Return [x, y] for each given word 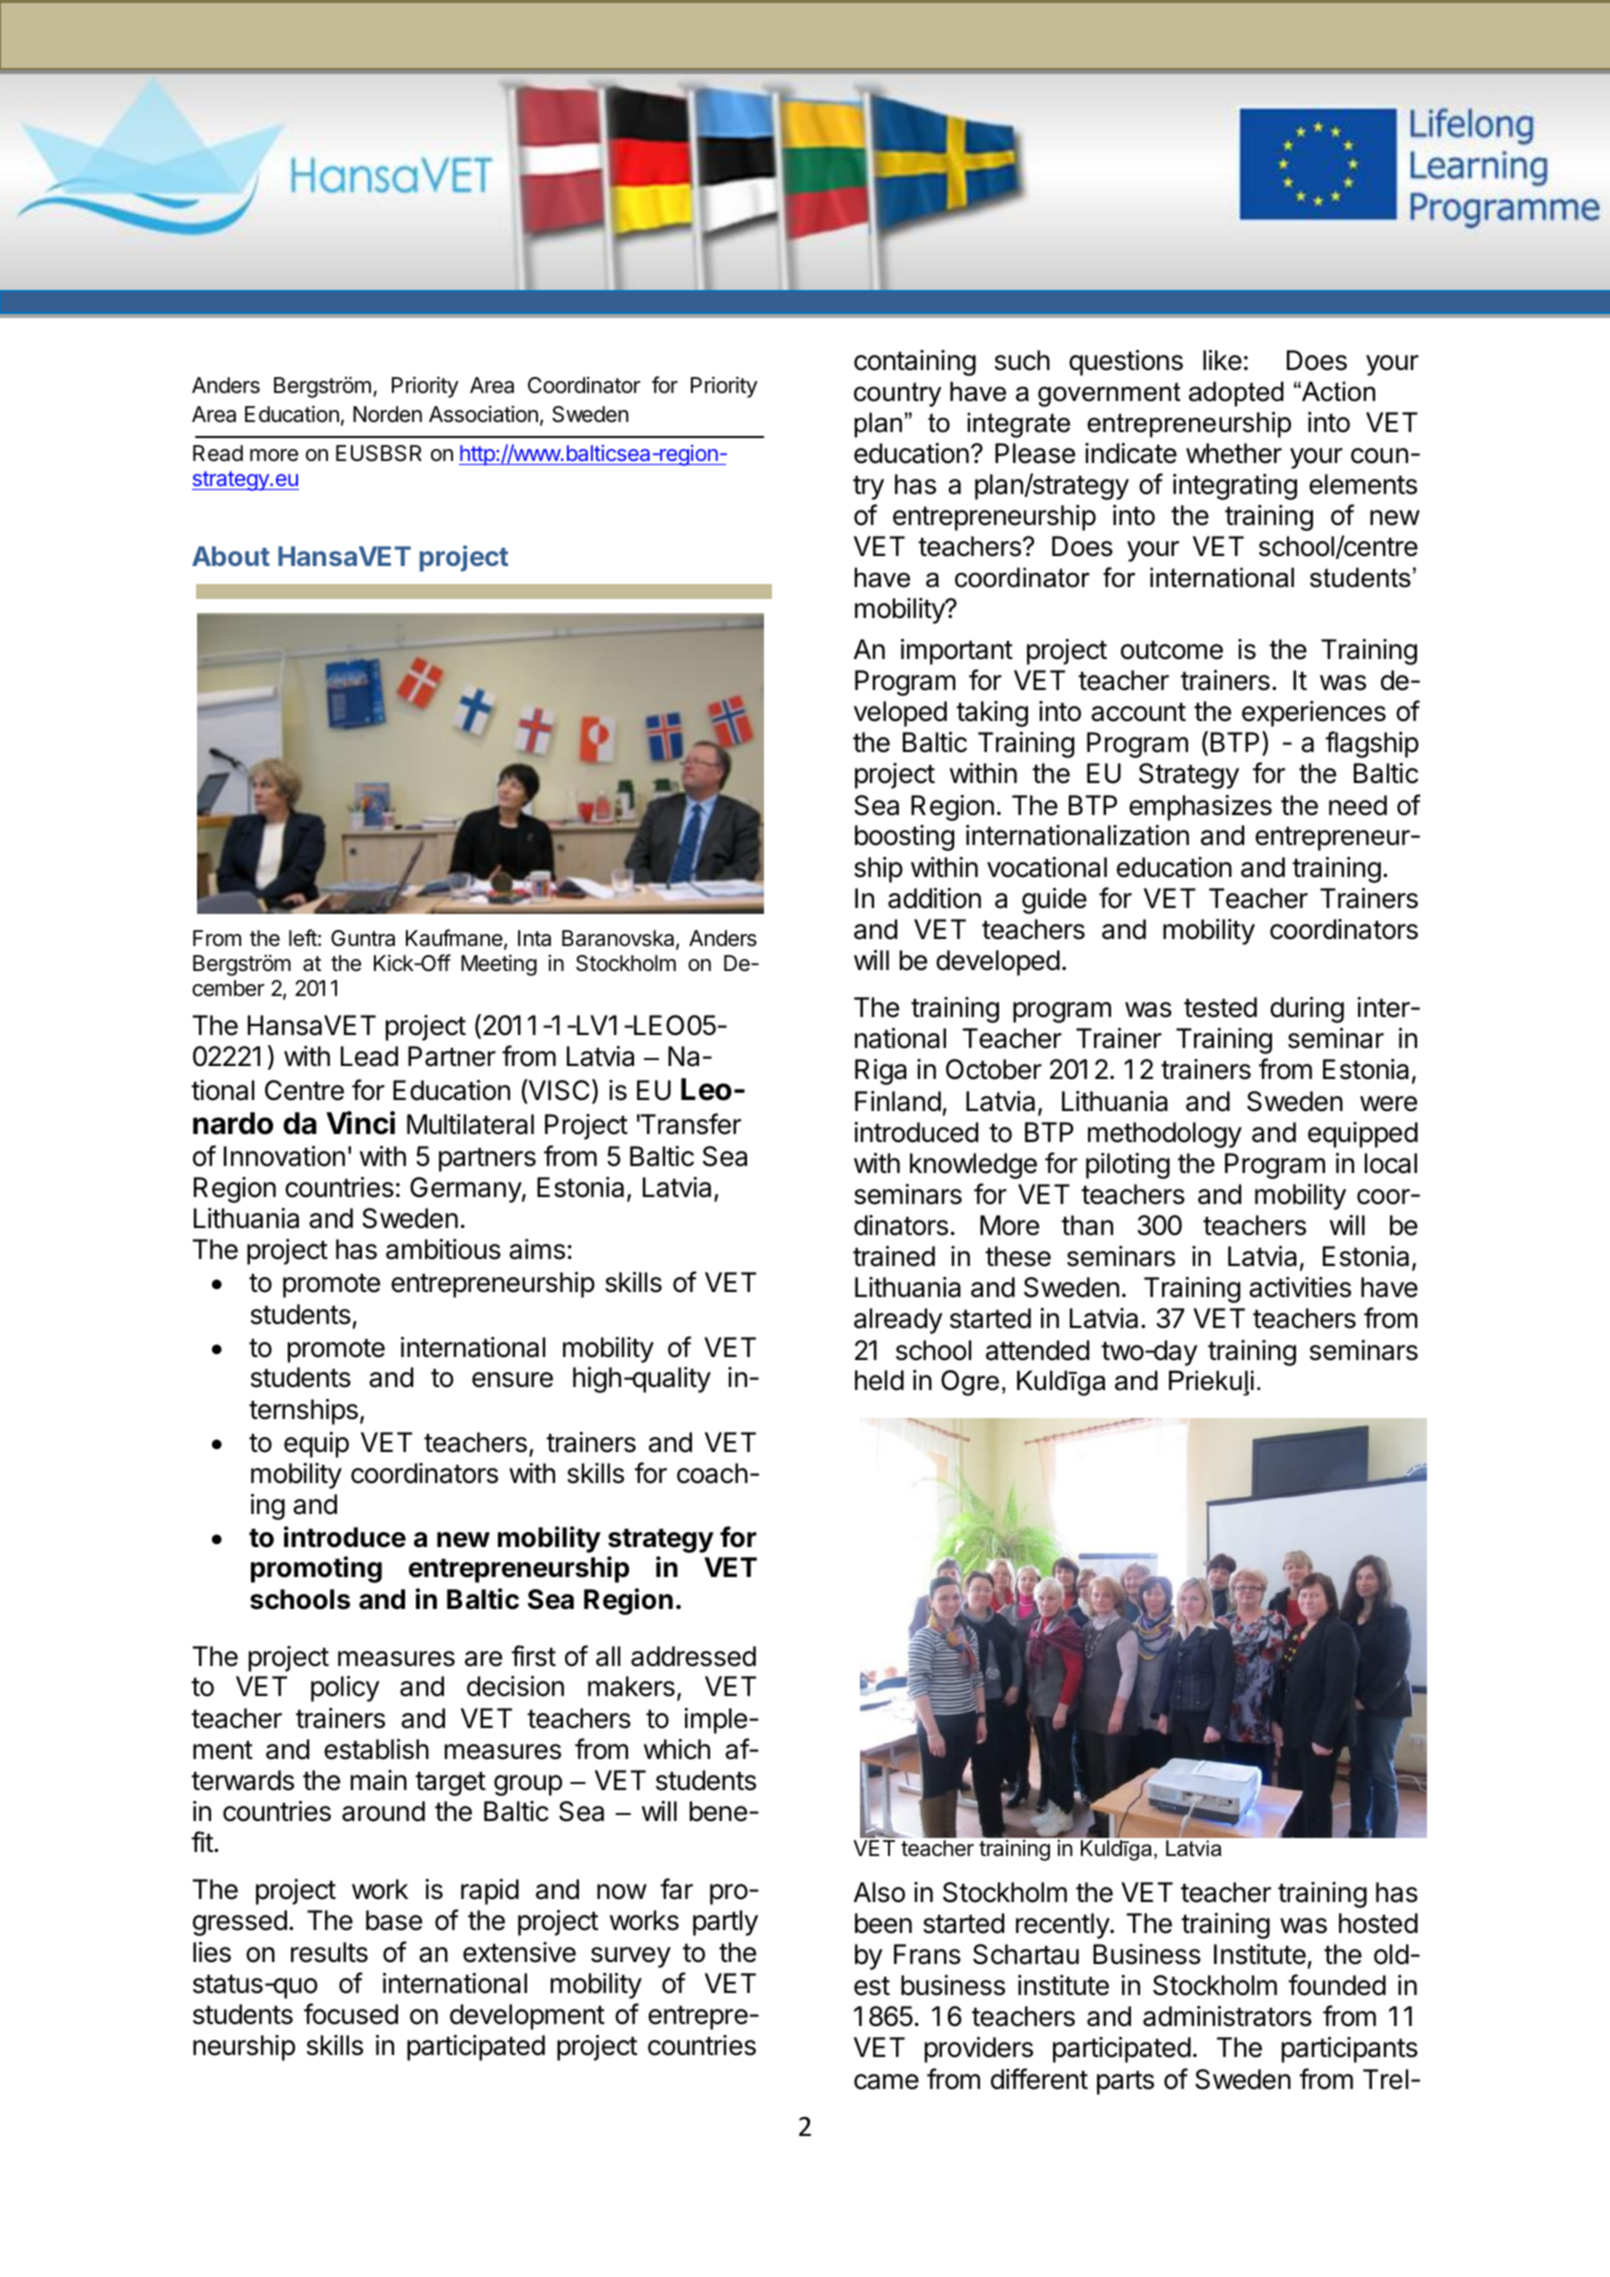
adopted [1236, 394]
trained [894, 1256]
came [886, 2082]
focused [351, 2014]
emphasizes [1200, 808]
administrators [1227, 2016]
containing [915, 363]
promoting [316, 1569]
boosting [904, 838]
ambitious [443, 1249]
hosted [1378, 1923]
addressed [693, 1656]
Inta [534, 938]
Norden [387, 414]
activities [1300, 1287]
